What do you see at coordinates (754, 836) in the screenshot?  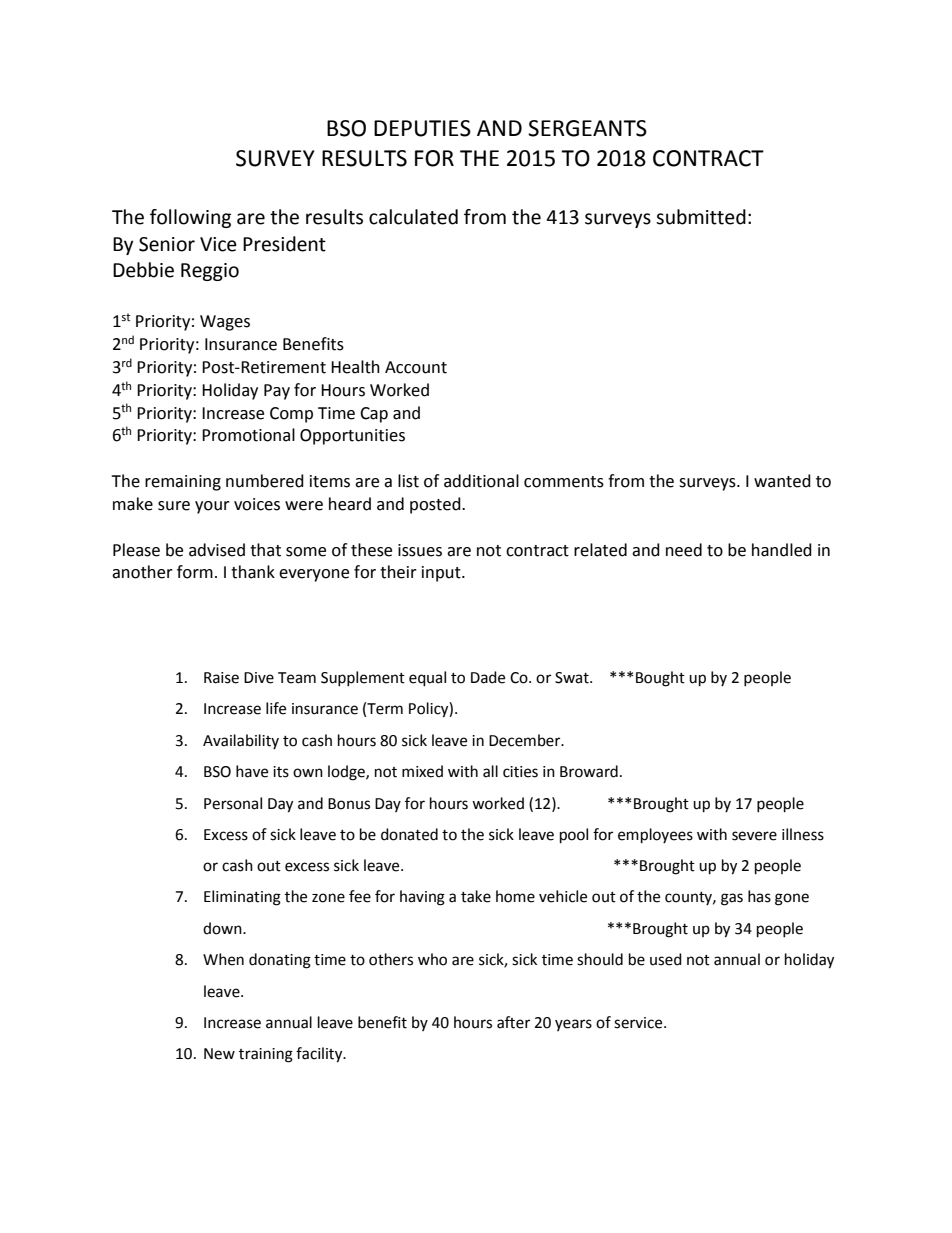 I see `severe` at bounding box center [754, 836].
